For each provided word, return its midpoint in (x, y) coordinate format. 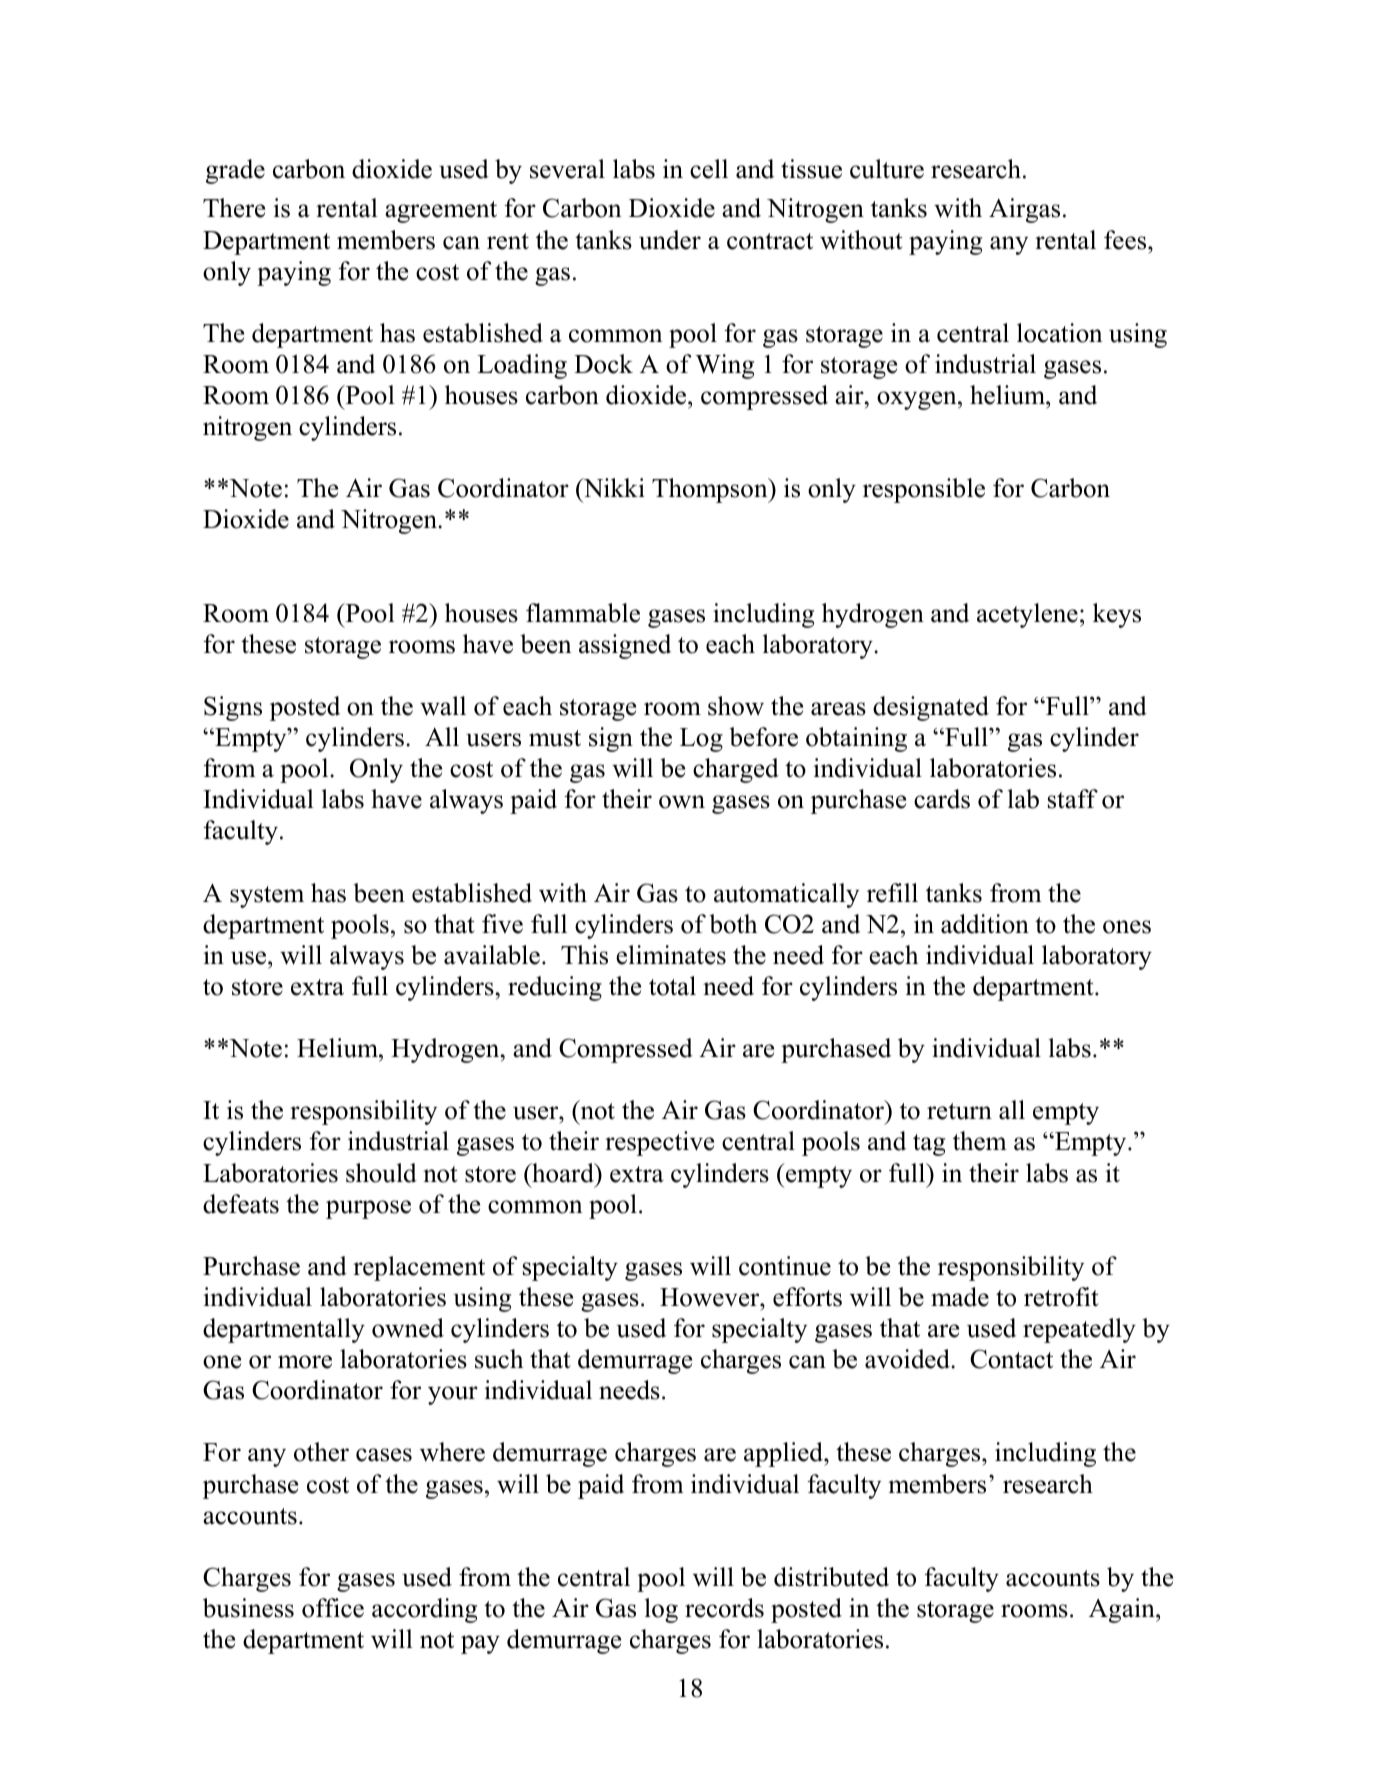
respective (659, 1143)
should (381, 1173)
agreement (441, 212)
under (670, 240)
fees (1126, 240)
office (333, 1608)
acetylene (1027, 615)
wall (443, 706)
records (724, 1608)
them (980, 1141)
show (736, 706)
